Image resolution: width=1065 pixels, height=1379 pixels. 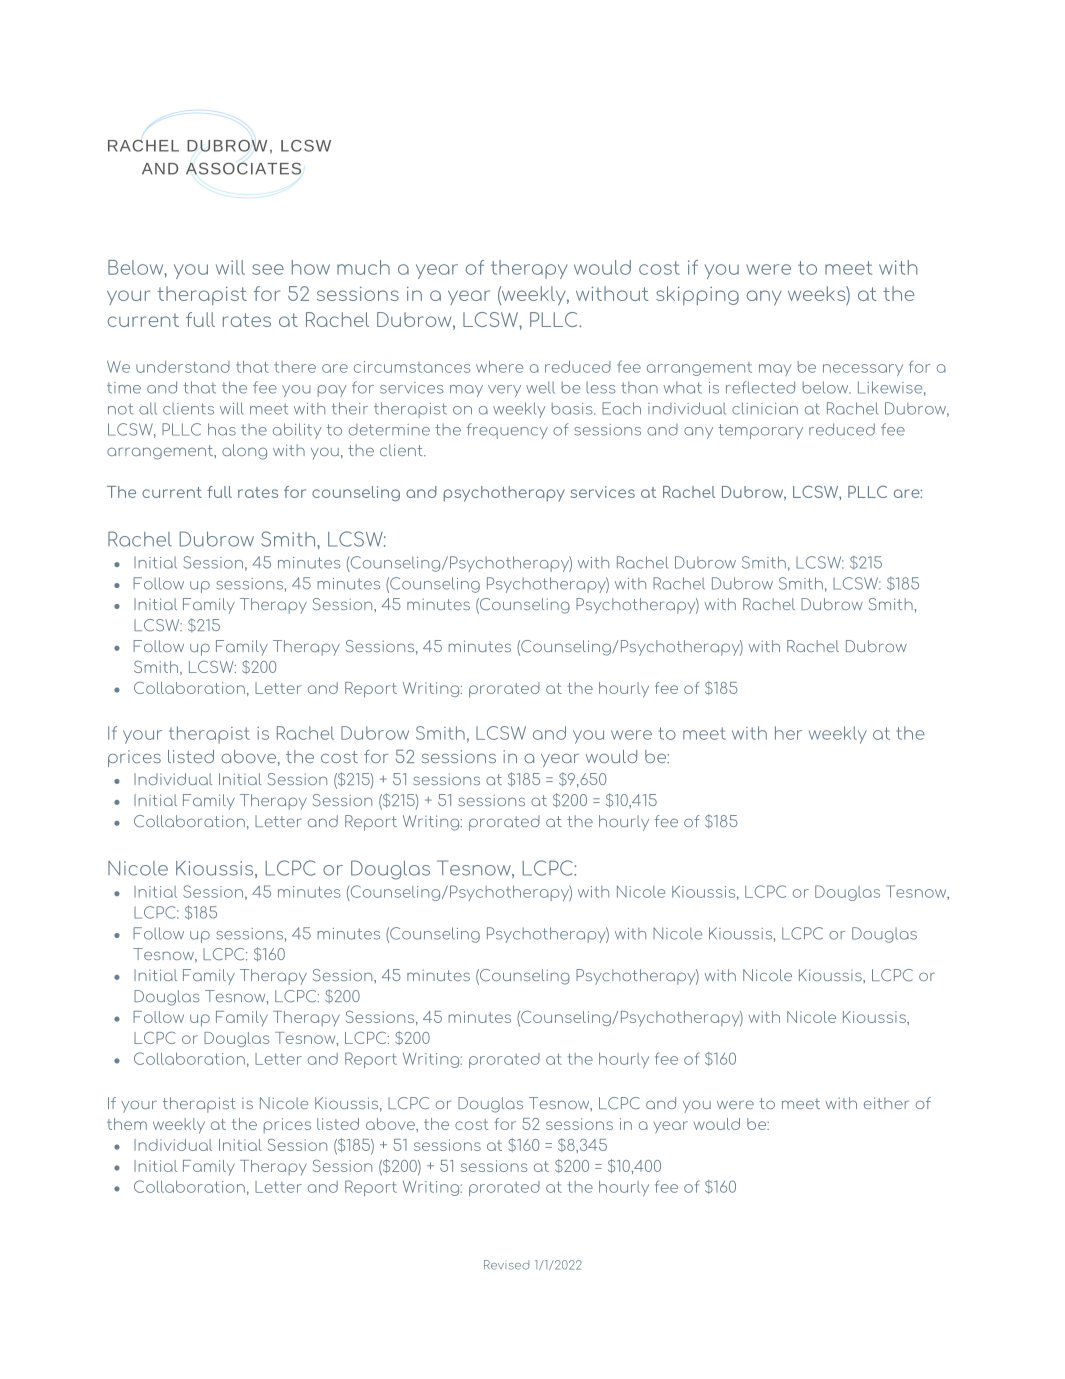 What do you see at coordinates (573, 408) in the screenshot?
I see `basis` at bounding box center [573, 408].
